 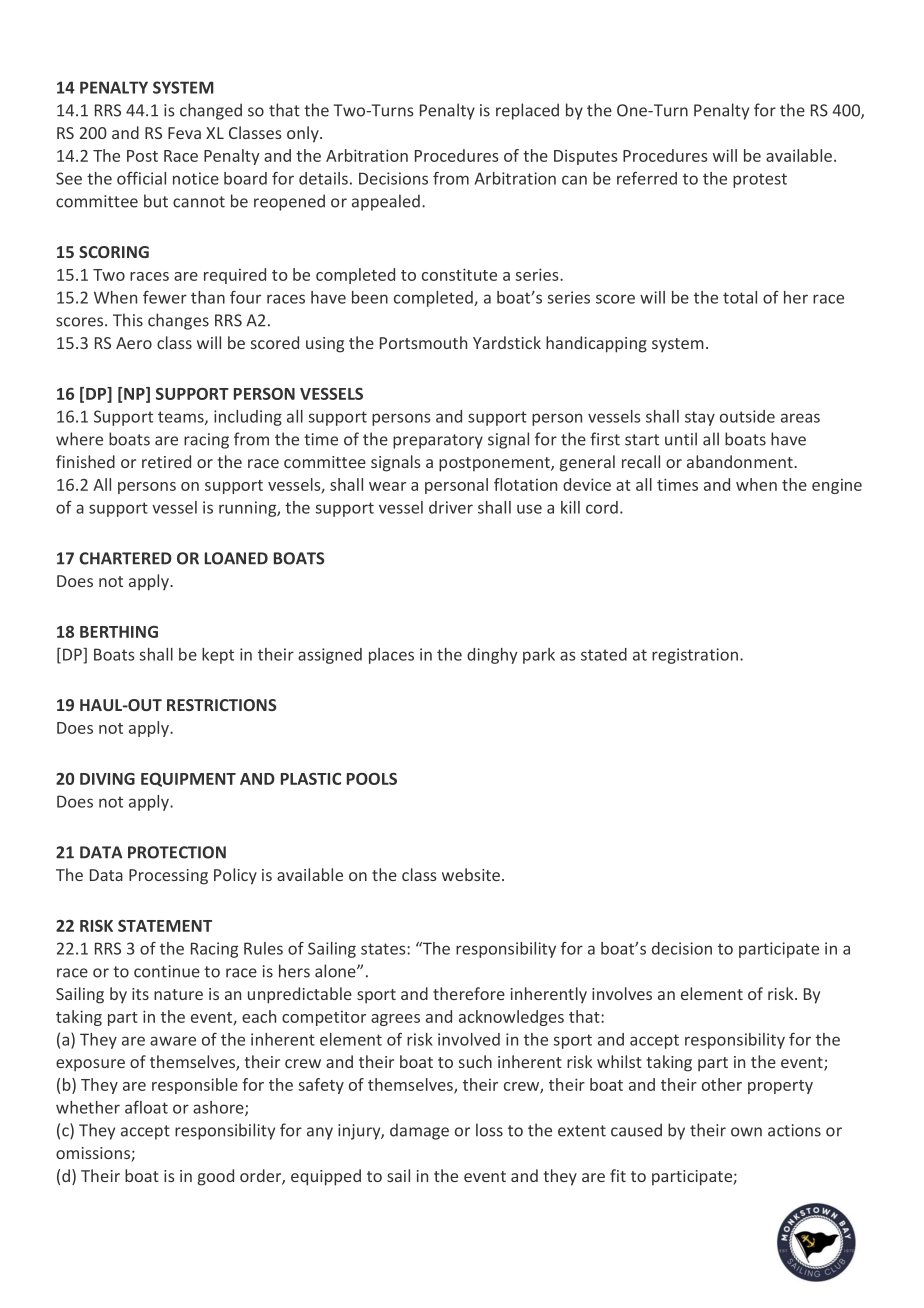 I want to click on Processing, so click(x=168, y=877).
